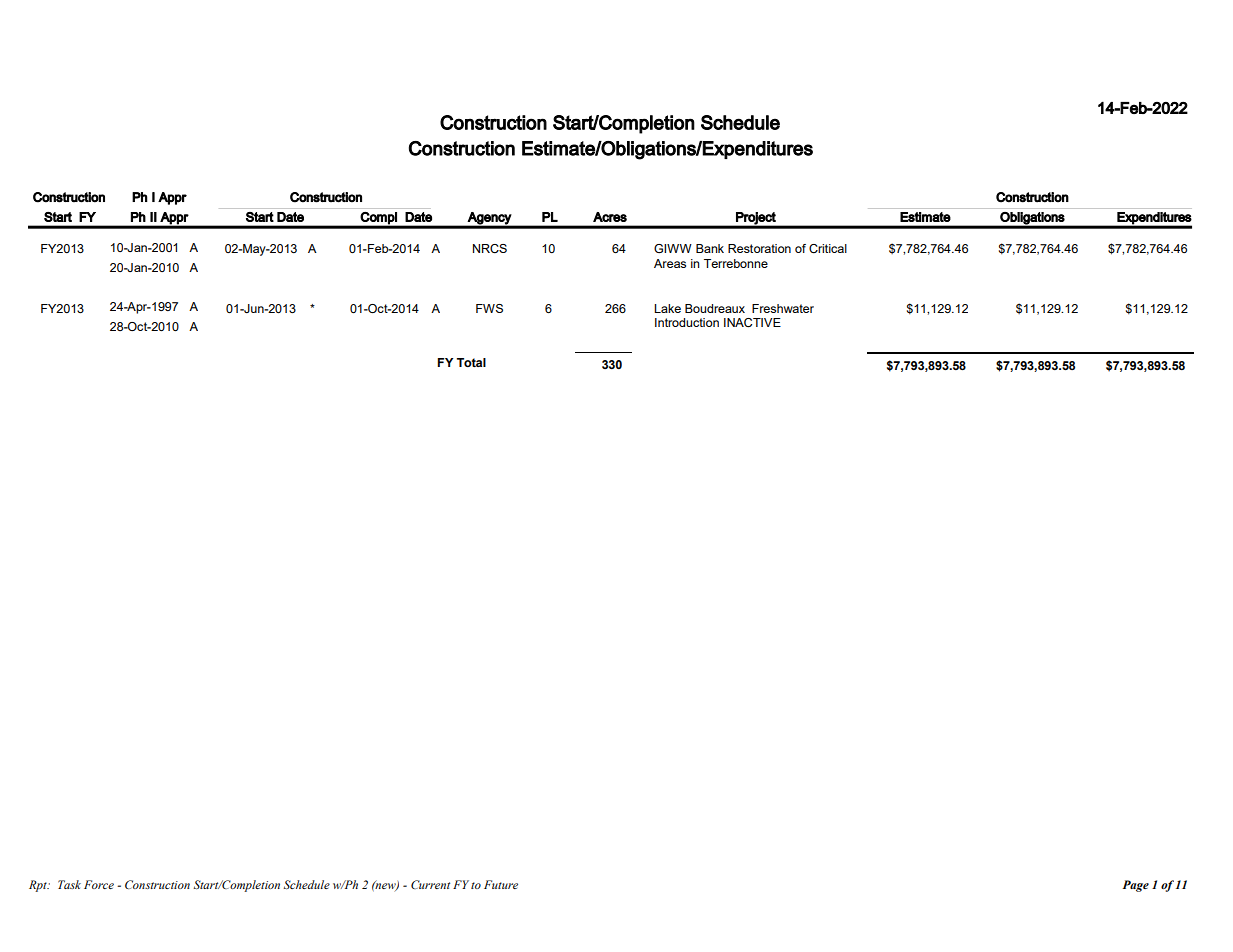 The width and height of the screenshot is (1233, 952). What do you see at coordinates (430, 884) in the screenshot?
I see `Current` at bounding box center [430, 884].
